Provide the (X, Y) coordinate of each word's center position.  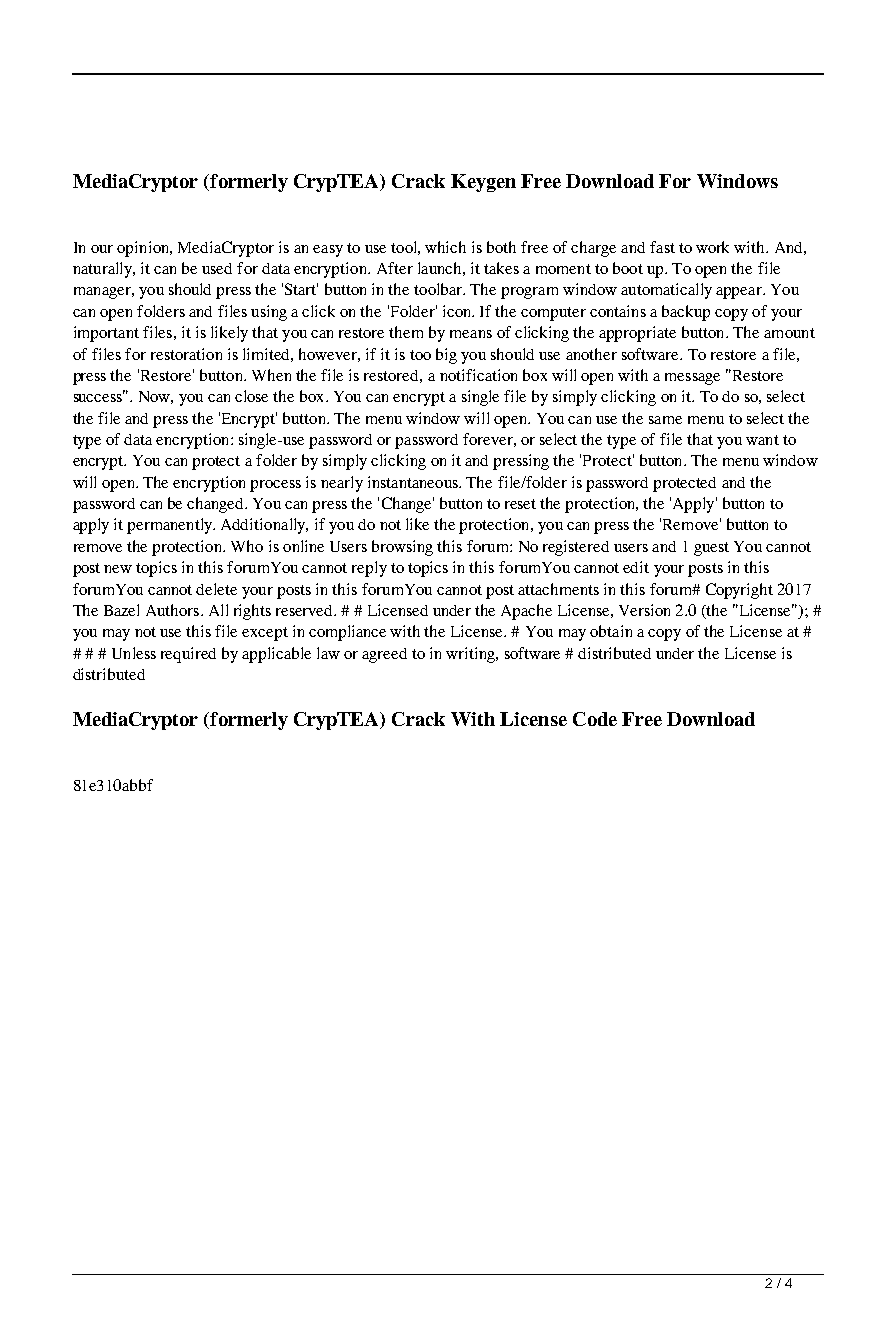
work (712, 247)
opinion (144, 249)
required (188, 655)
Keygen (483, 183)
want (762, 440)
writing (471, 655)
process (275, 486)
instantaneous (414, 482)
